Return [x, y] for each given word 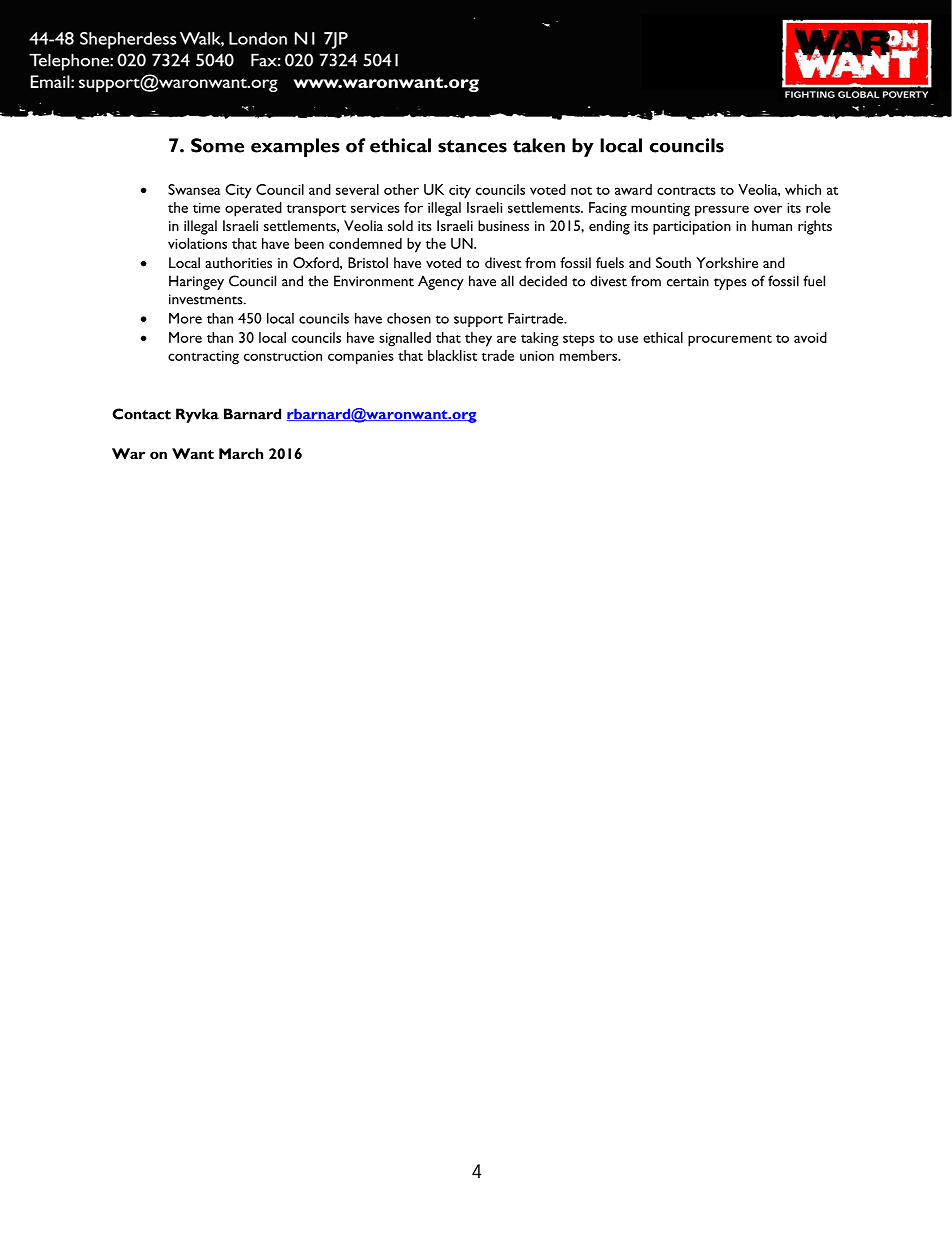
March [241, 453]
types [730, 284]
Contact [141, 414]
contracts [686, 190]
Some [217, 145]
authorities [238, 262]
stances [472, 146]
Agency [441, 282]
